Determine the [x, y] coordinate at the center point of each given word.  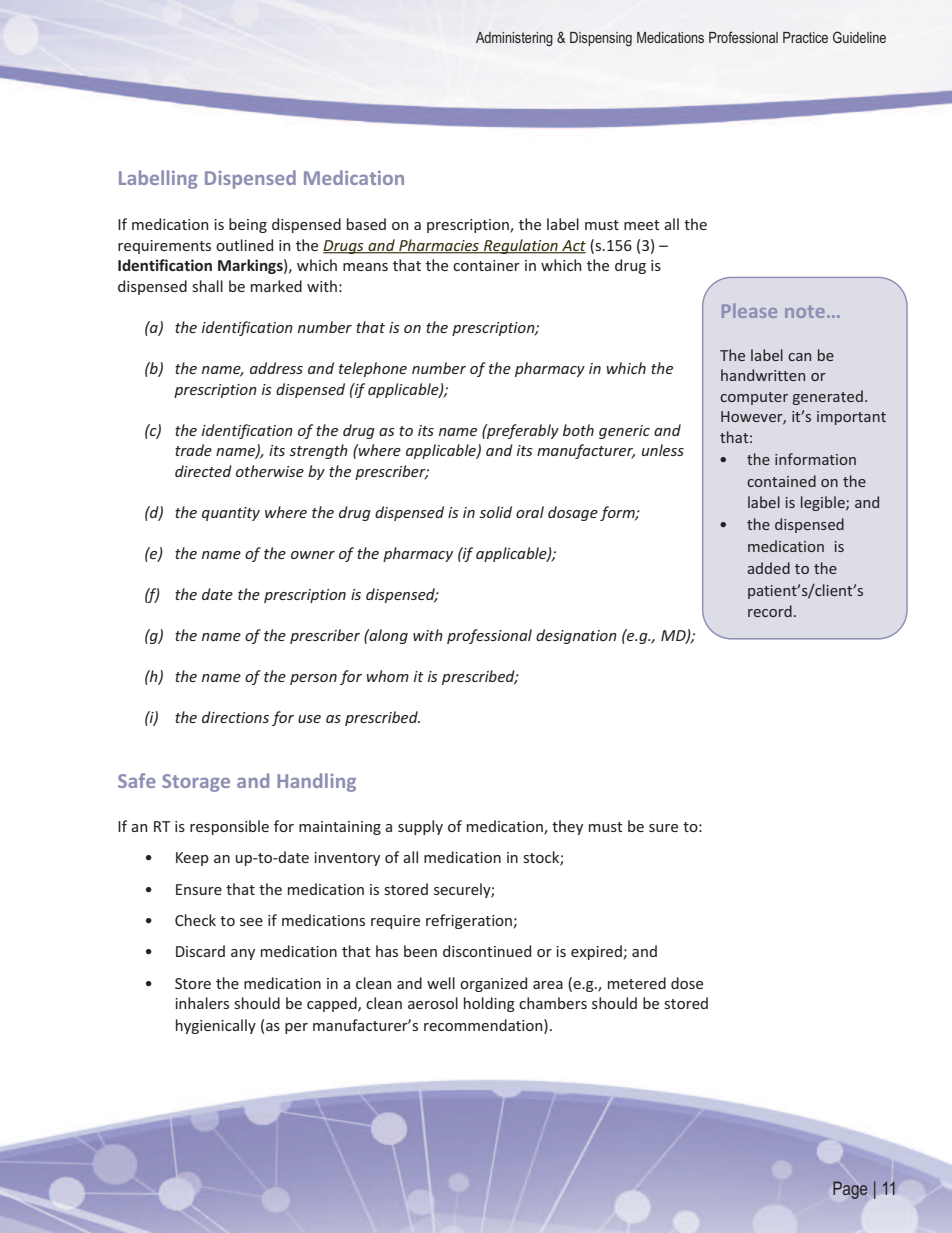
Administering [514, 39]
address [276, 368]
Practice [805, 37]
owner [313, 555]
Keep [192, 859]
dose [687, 983]
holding [489, 1004]
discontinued [487, 951]
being [248, 225]
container [486, 265]
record [770, 611]
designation [576, 636]
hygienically [216, 1026]
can [799, 357]
